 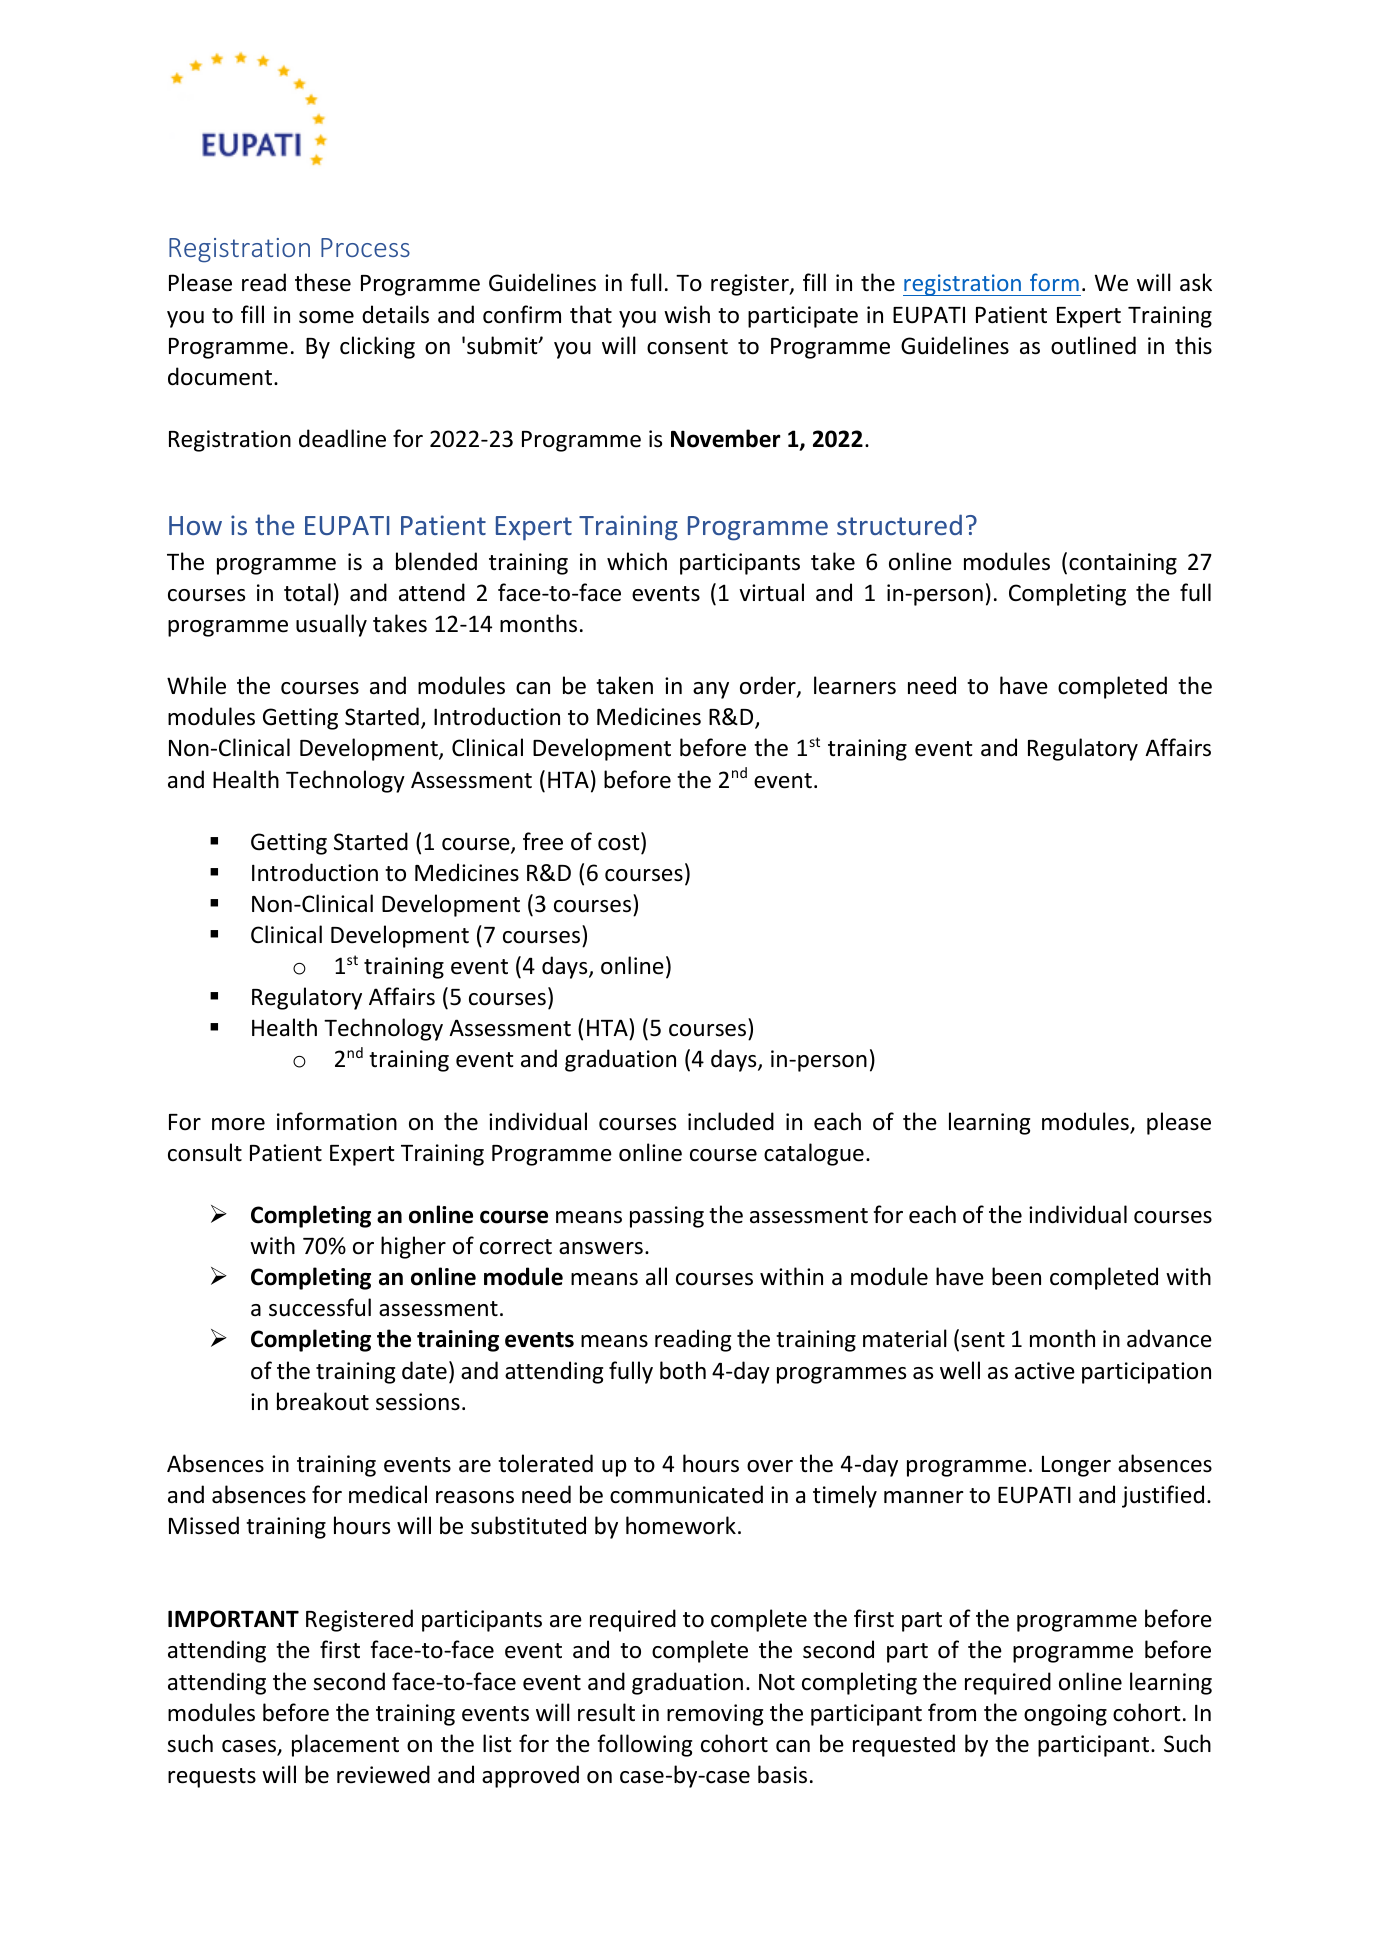 What do you see at coordinates (1045, 1371) in the document?
I see `active` at bounding box center [1045, 1371].
